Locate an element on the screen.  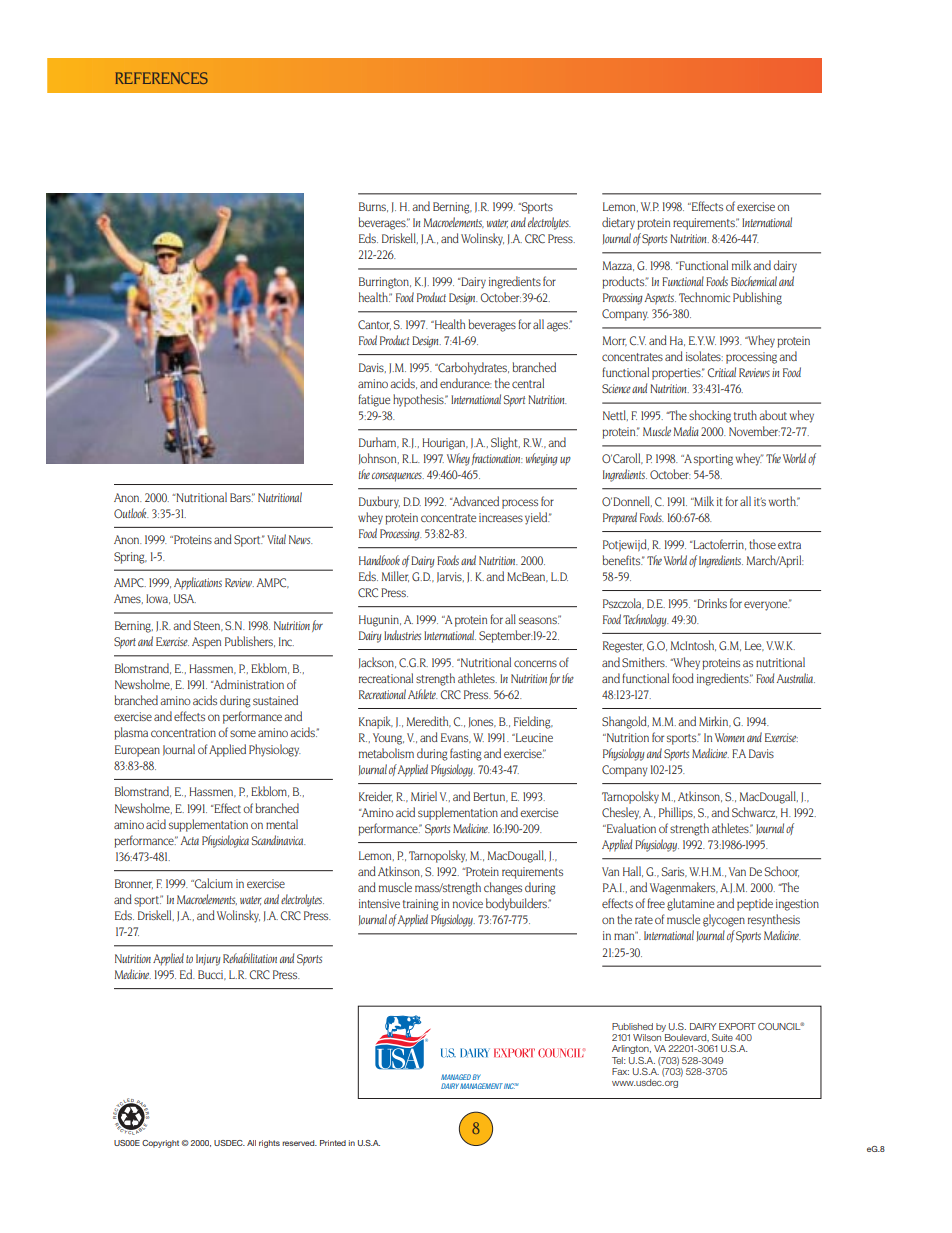
Burns is located at coordinates (373, 207).
